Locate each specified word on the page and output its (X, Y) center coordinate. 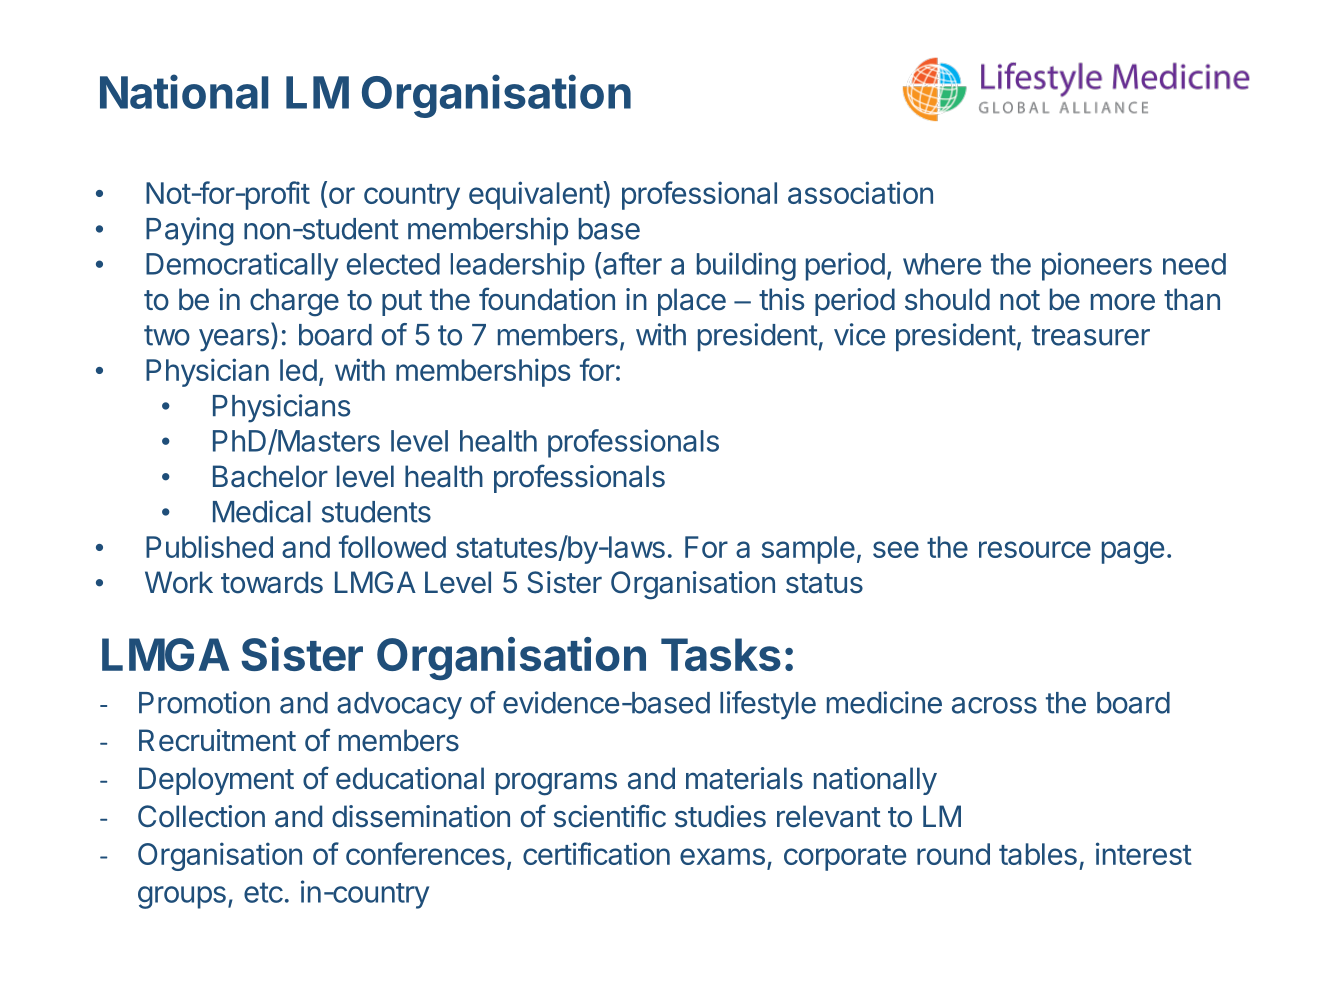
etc (263, 892)
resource (1035, 549)
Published (209, 546)
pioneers (1097, 266)
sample (808, 550)
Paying (190, 231)
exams (722, 856)
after (631, 263)
